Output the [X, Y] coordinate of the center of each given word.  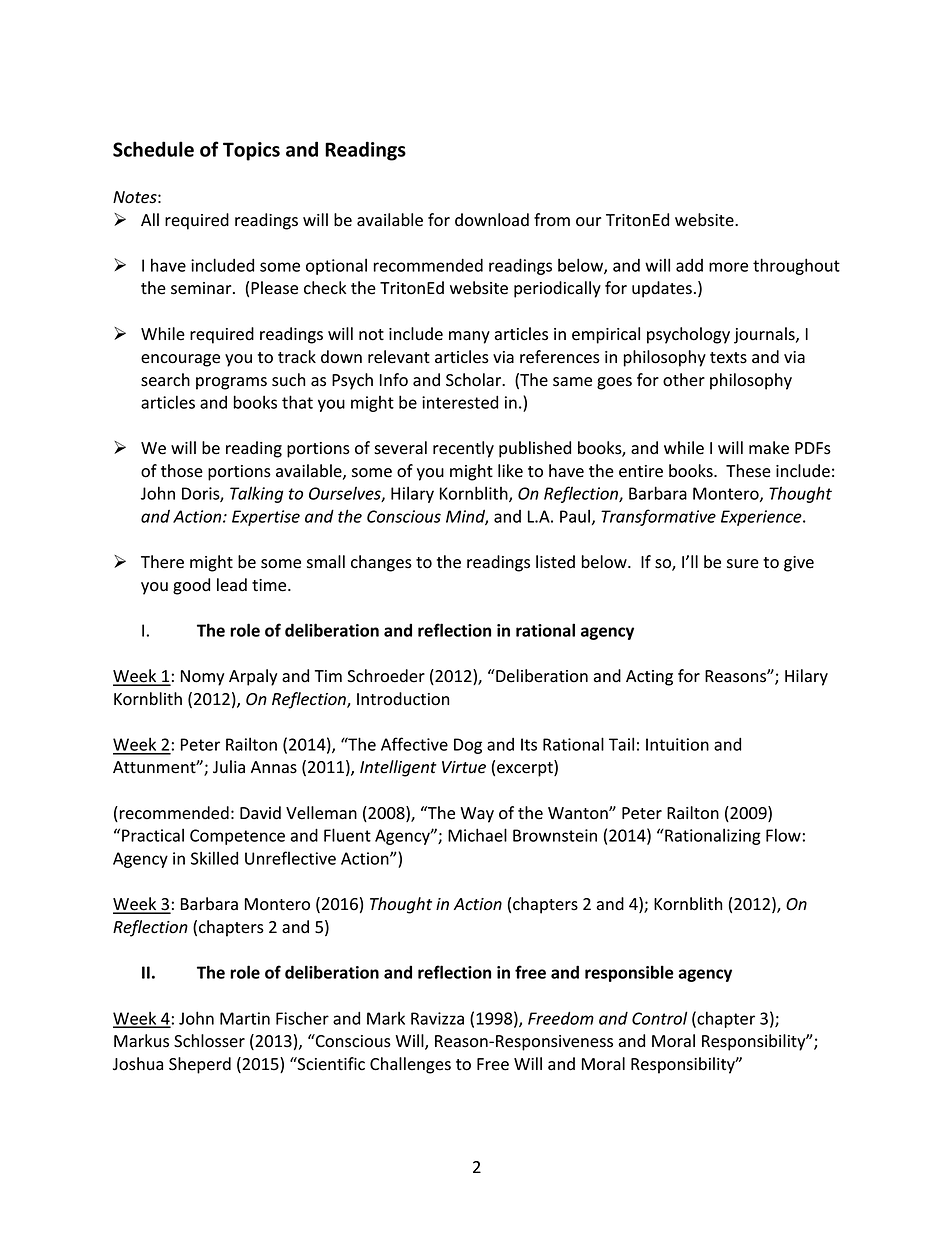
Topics [251, 151]
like [510, 471]
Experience [762, 518]
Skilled [214, 858]
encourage [180, 360]
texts [728, 358]
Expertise [266, 518]
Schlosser [209, 1041]
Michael [477, 835]
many [469, 337]
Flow [783, 835]
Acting [649, 678]
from [552, 220]
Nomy [203, 678]
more [728, 267]
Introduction [403, 699]
